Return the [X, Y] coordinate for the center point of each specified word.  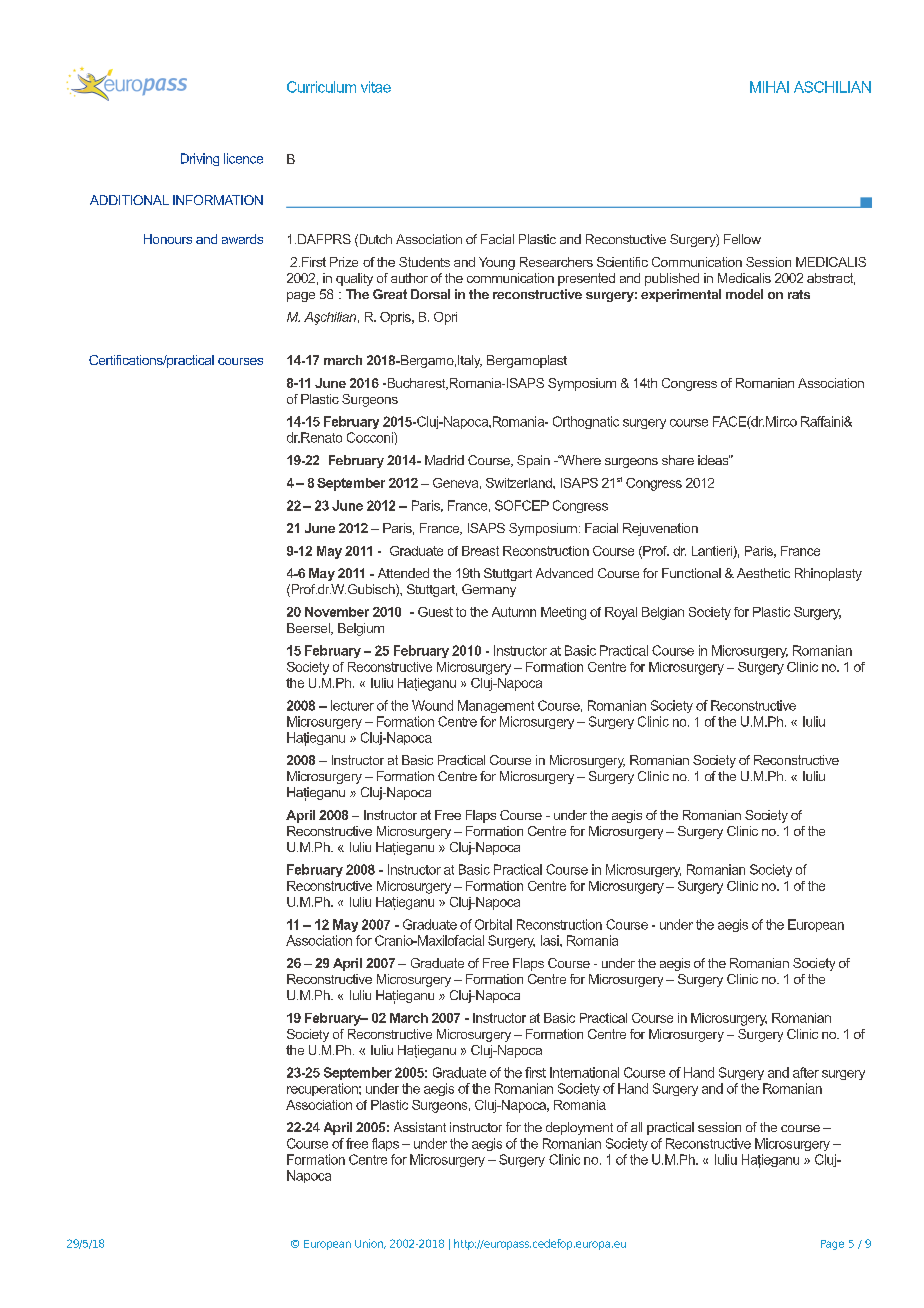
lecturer [352, 705]
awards [242, 239]
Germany [489, 590]
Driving [200, 159]
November [337, 612]
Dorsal [430, 294]
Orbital [493, 924]
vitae [376, 87]
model [744, 294]
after [806, 1072]
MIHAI [769, 87]
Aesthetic [763, 573]
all [636, 1127]
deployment [579, 1128]
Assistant [420, 1127]
